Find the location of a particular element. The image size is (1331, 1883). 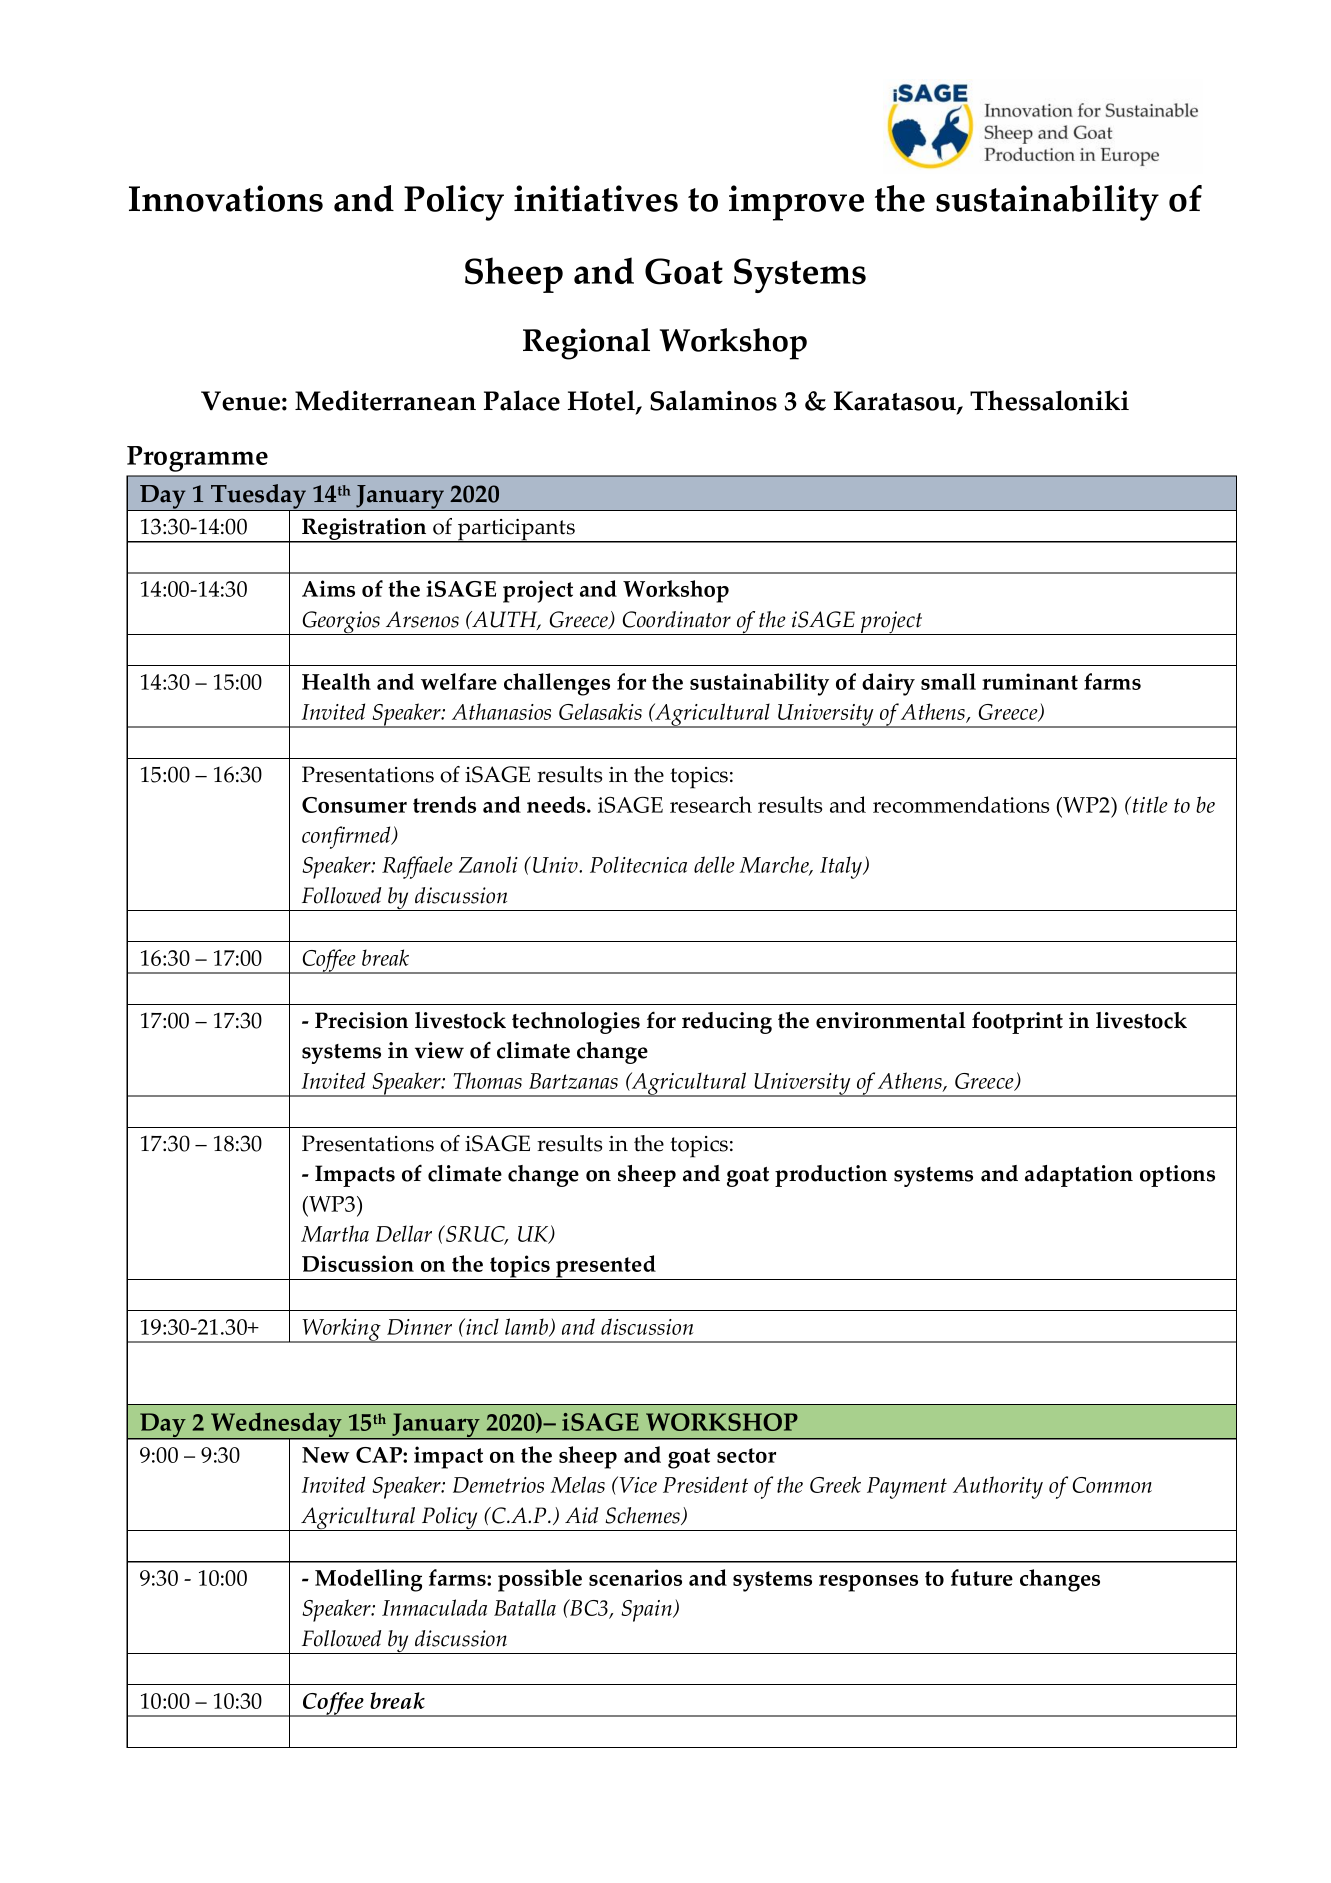

Modelling is located at coordinates (368, 1580).
